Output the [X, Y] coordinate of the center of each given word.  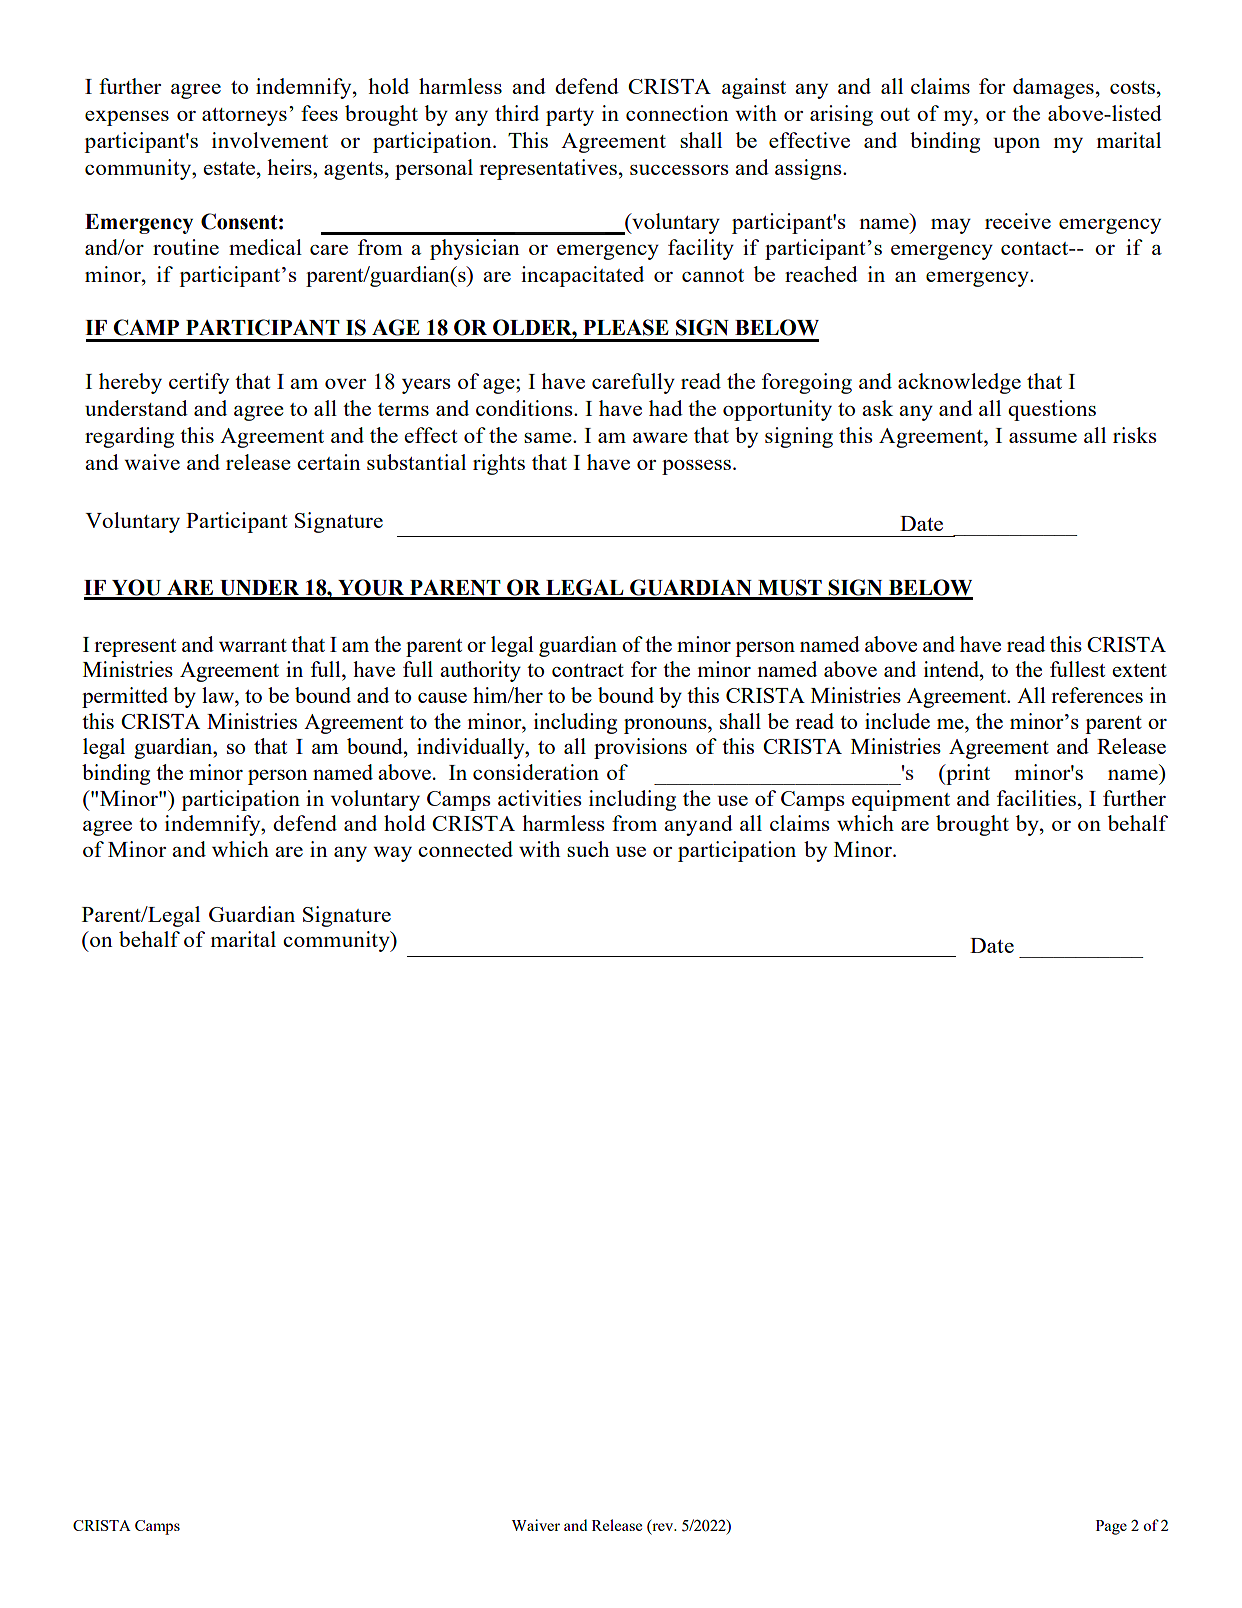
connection [677, 113]
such [588, 849]
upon [1016, 145]
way [392, 854]
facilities [1036, 798]
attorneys [244, 117]
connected [465, 849]
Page [1111, 1527]
